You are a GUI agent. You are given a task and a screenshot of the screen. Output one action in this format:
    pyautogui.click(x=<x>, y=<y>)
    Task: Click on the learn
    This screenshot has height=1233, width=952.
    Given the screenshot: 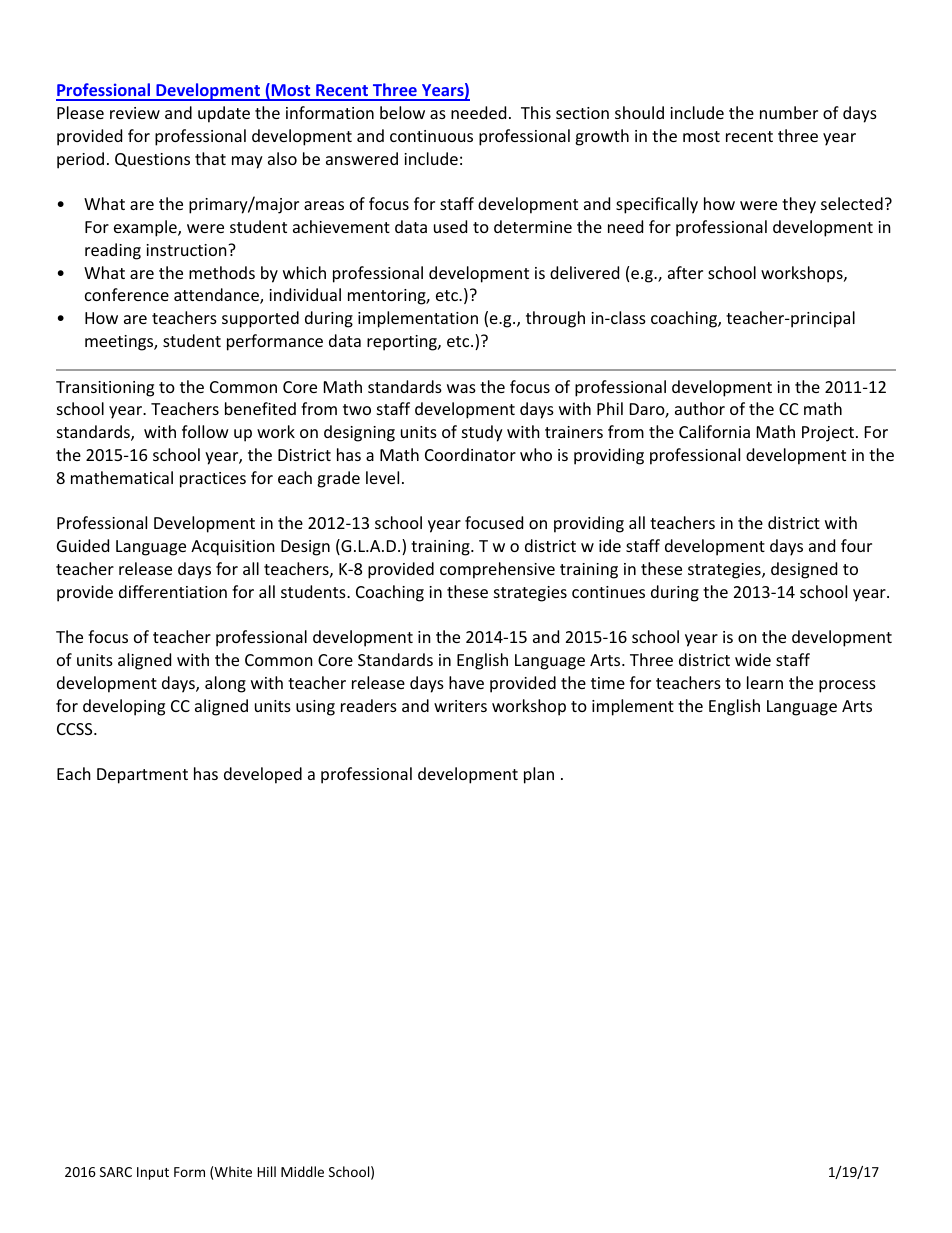 What is the action you would take?
    pyautogui.click(x=765, y=682)
